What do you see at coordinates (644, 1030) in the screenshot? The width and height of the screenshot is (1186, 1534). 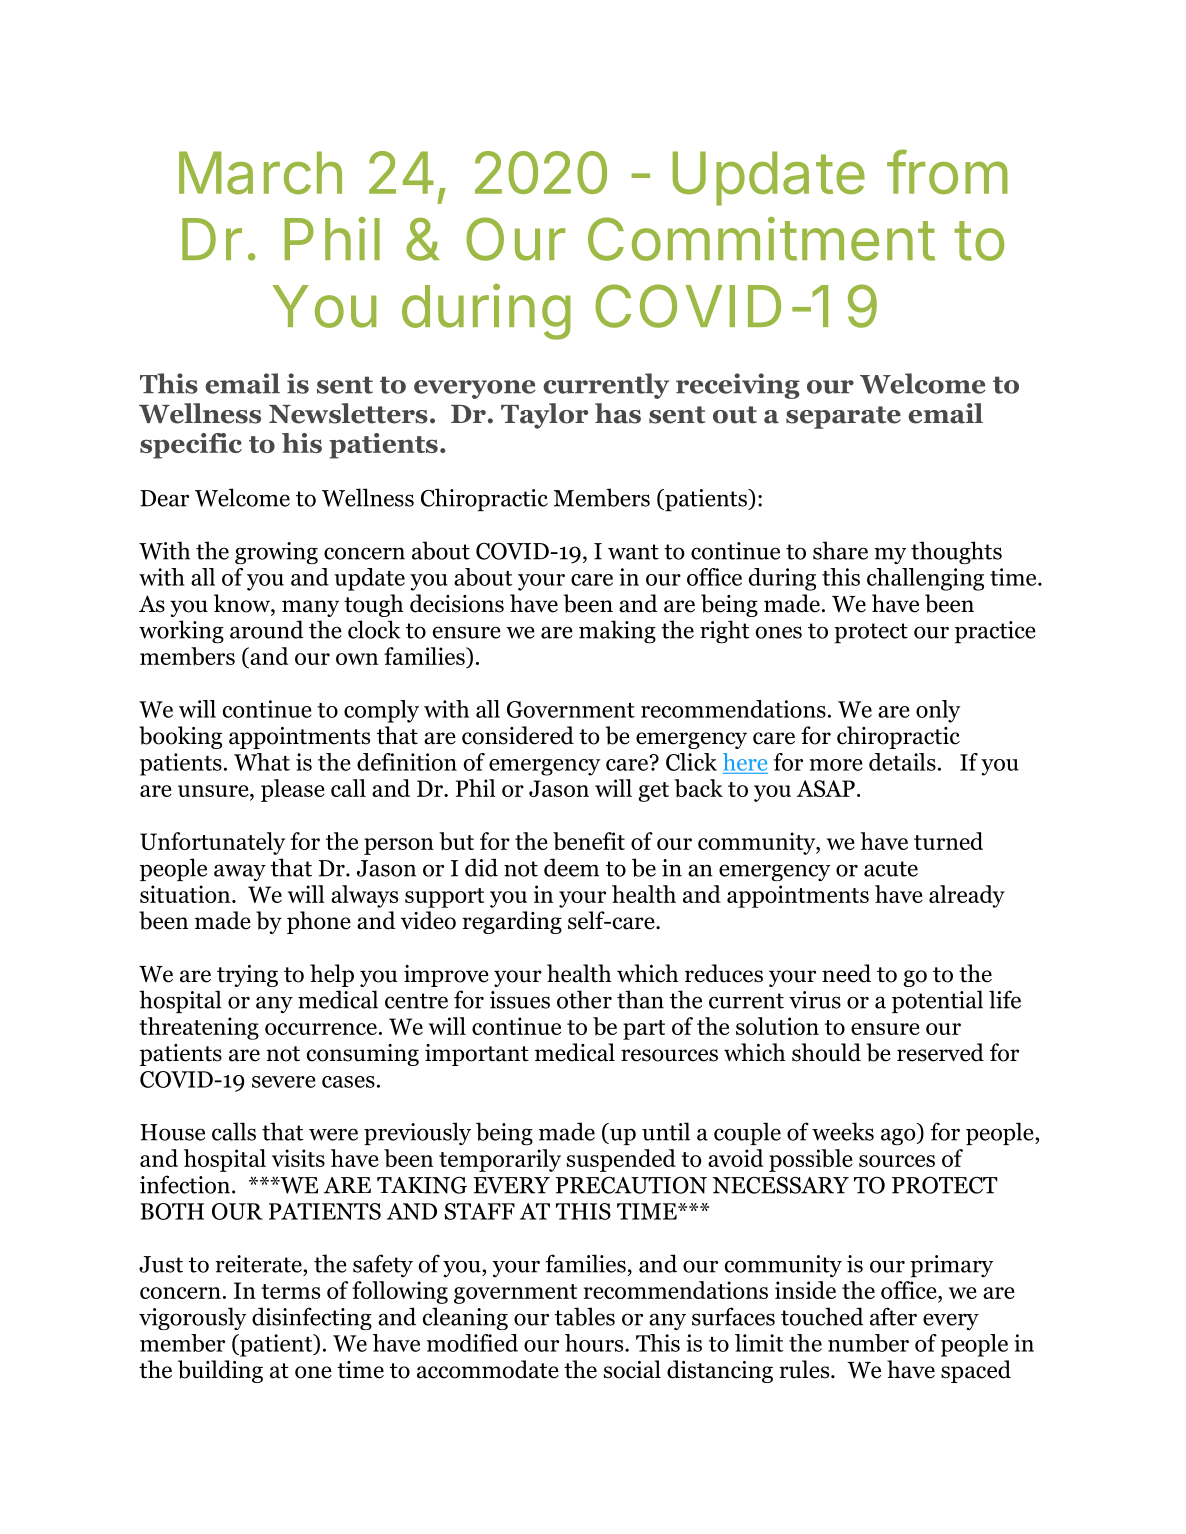 I see `part` at bounding box center [644, 1030].
